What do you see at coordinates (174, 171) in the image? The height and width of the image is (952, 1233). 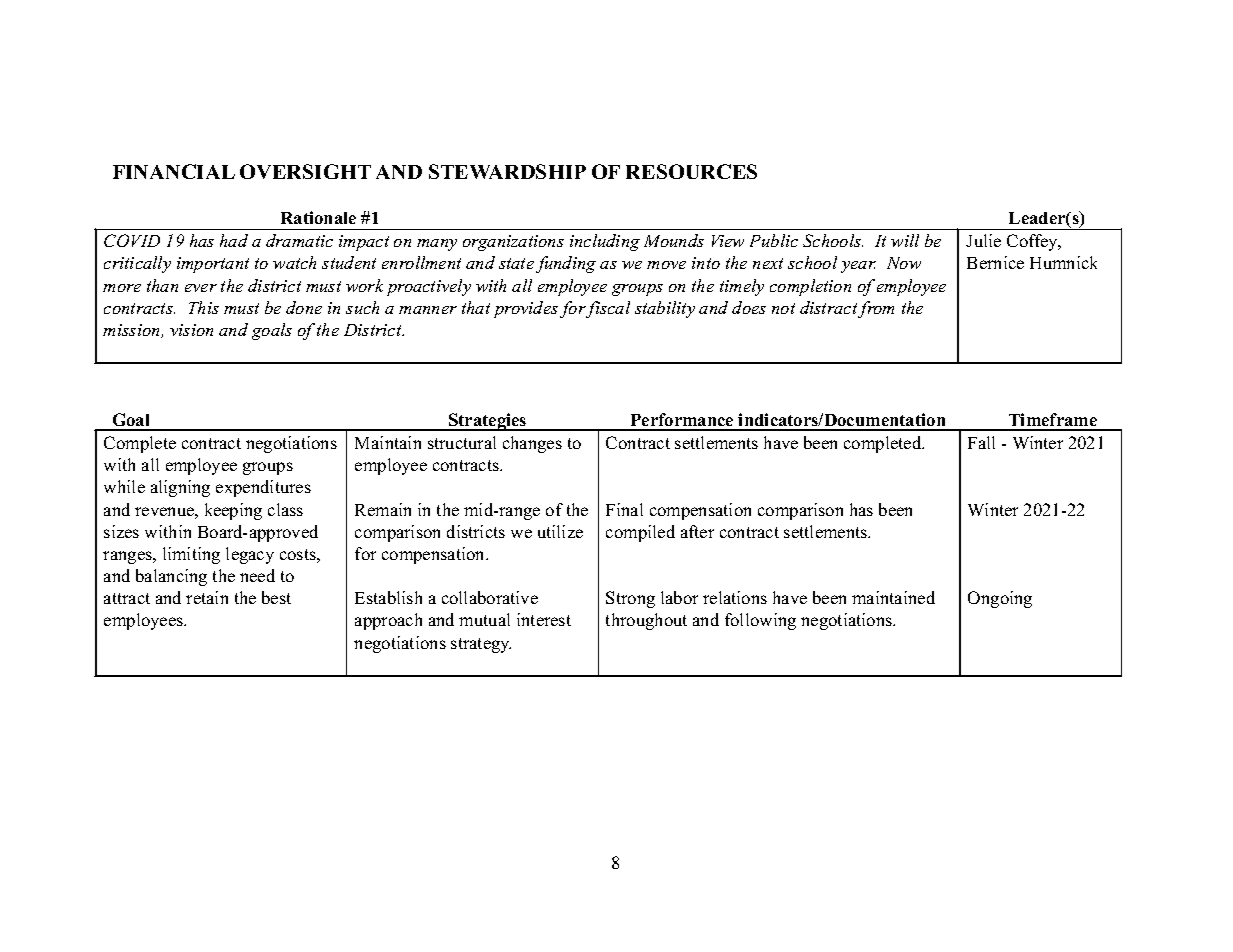 I see `FINANCIAL` at bounding box center [174, 171].
